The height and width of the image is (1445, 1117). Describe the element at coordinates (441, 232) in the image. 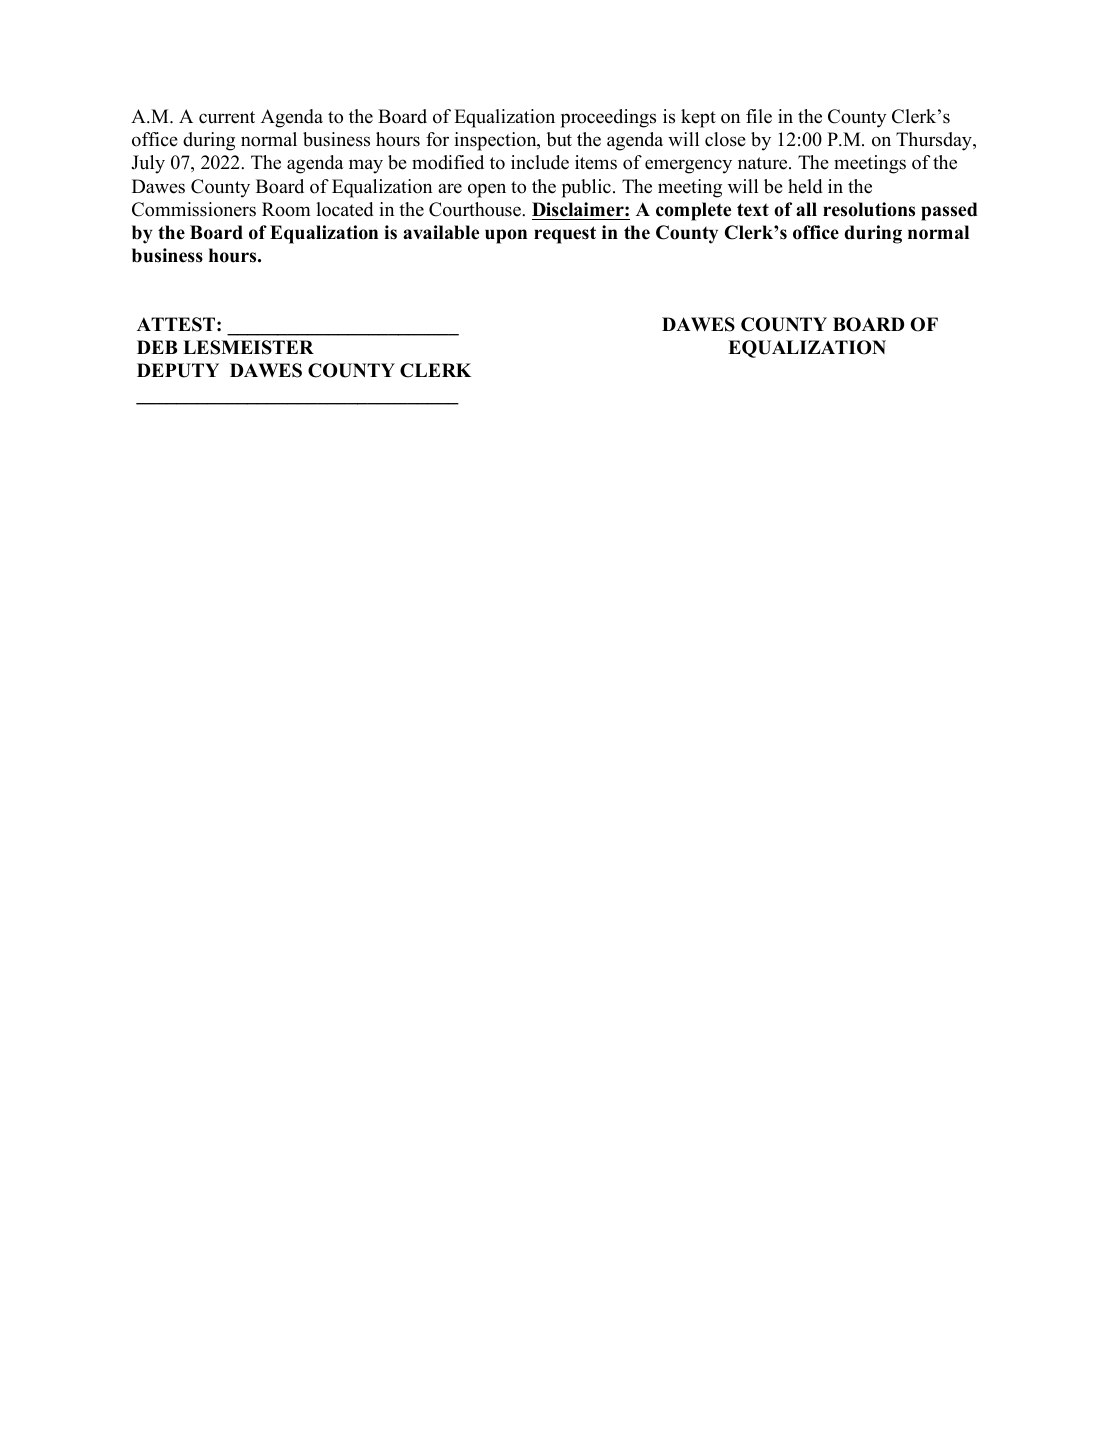

I see `available` at that location.
